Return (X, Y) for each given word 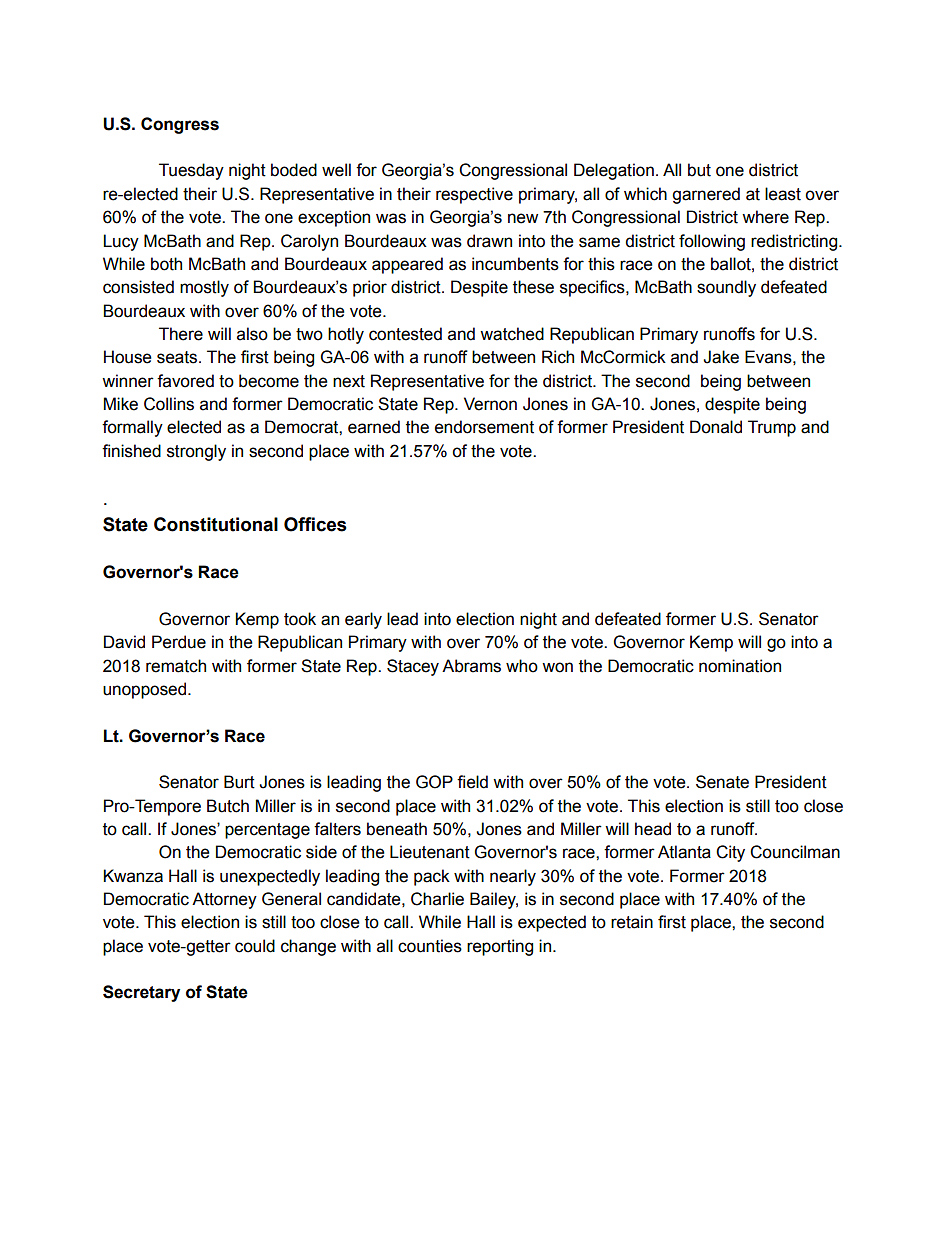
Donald (716, 427)
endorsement (484, 427)
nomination (740, 666)
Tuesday (191, 171)
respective (474, 195)
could (255, 946)
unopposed (146, 690)
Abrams (471, 666)
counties (430, 946)
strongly (196, 452)
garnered (706, 195)
